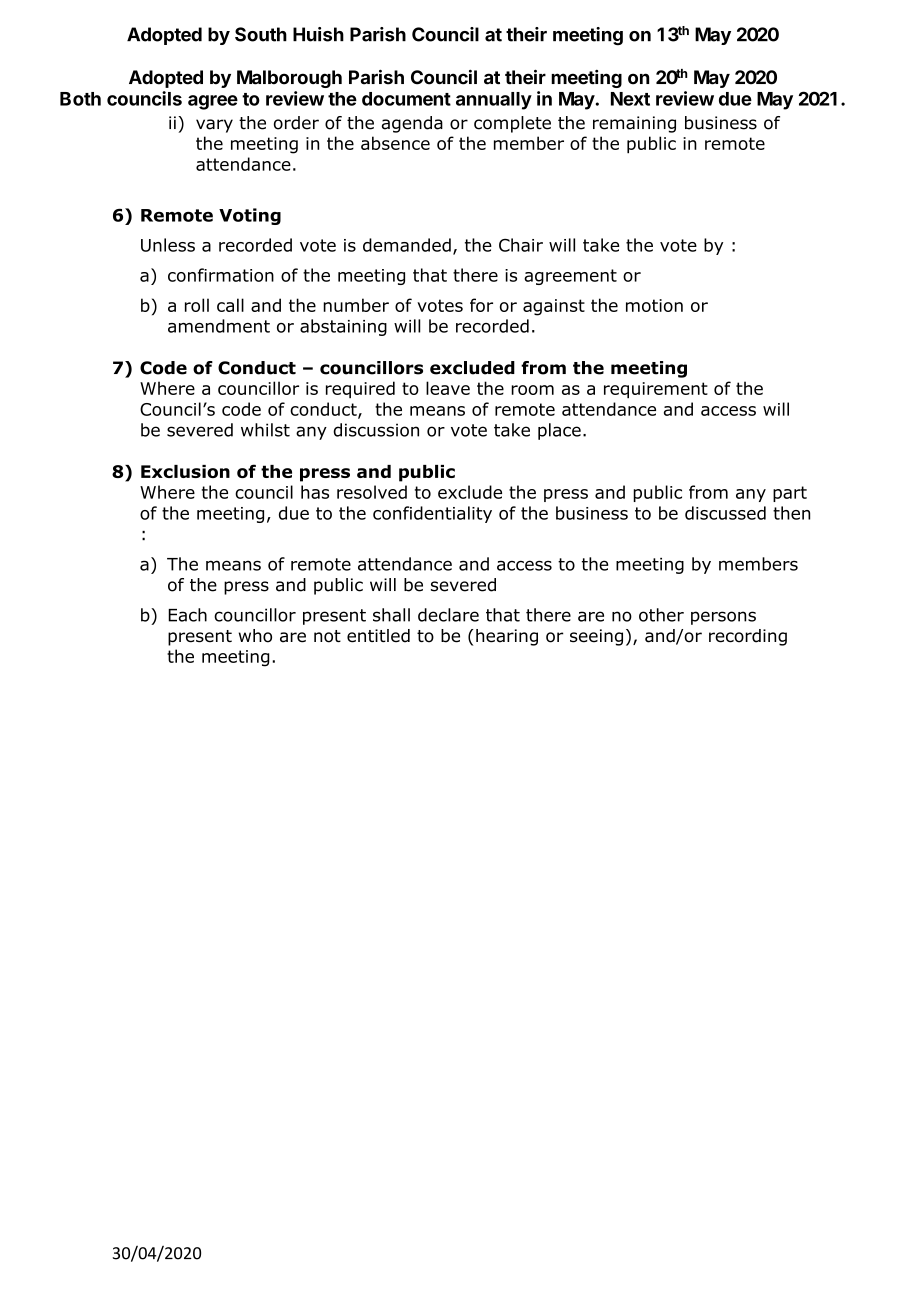 Image resolution: width=924 pixels, height=1308 pixels. Describe the element at coordinates (406, 99) in the page. I see `document` at that location.
